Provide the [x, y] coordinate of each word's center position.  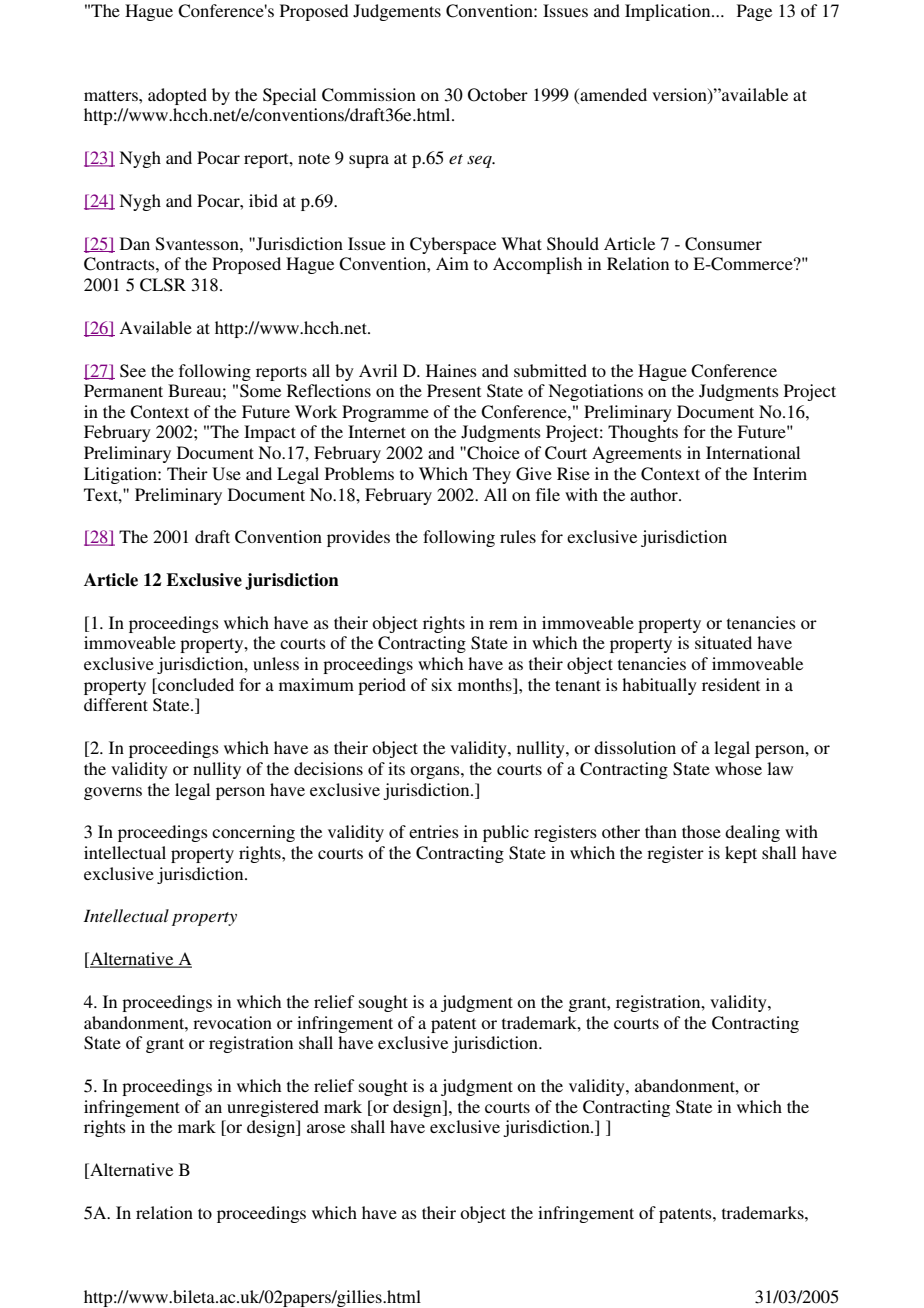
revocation [232, 1022]
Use [226, 474]
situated [723, 642]
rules [518, 536]
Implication [669, 12]
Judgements [397, 12]
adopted [177, 96]
